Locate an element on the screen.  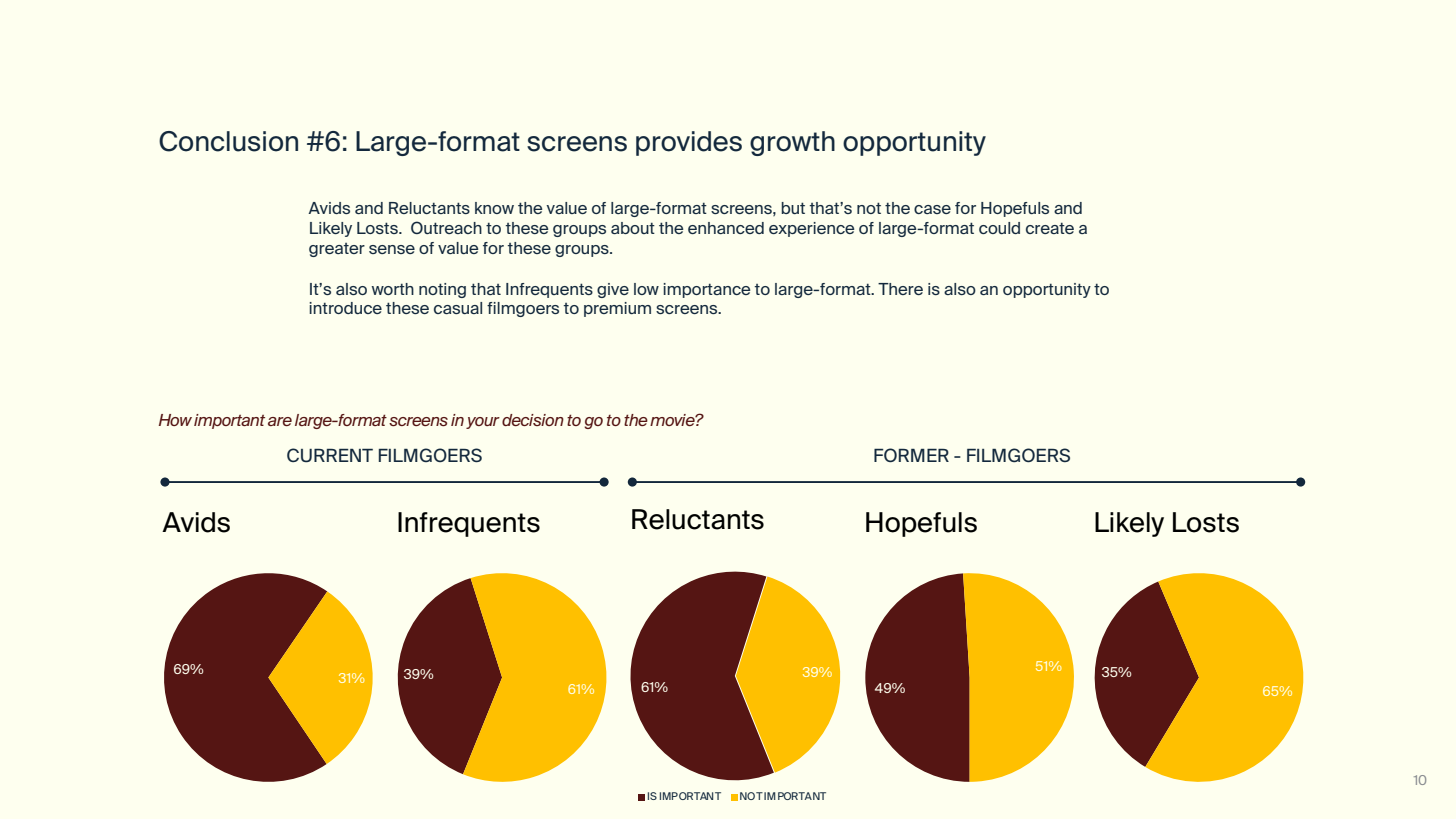
CURRENT is located at coordinates (330, 455).
